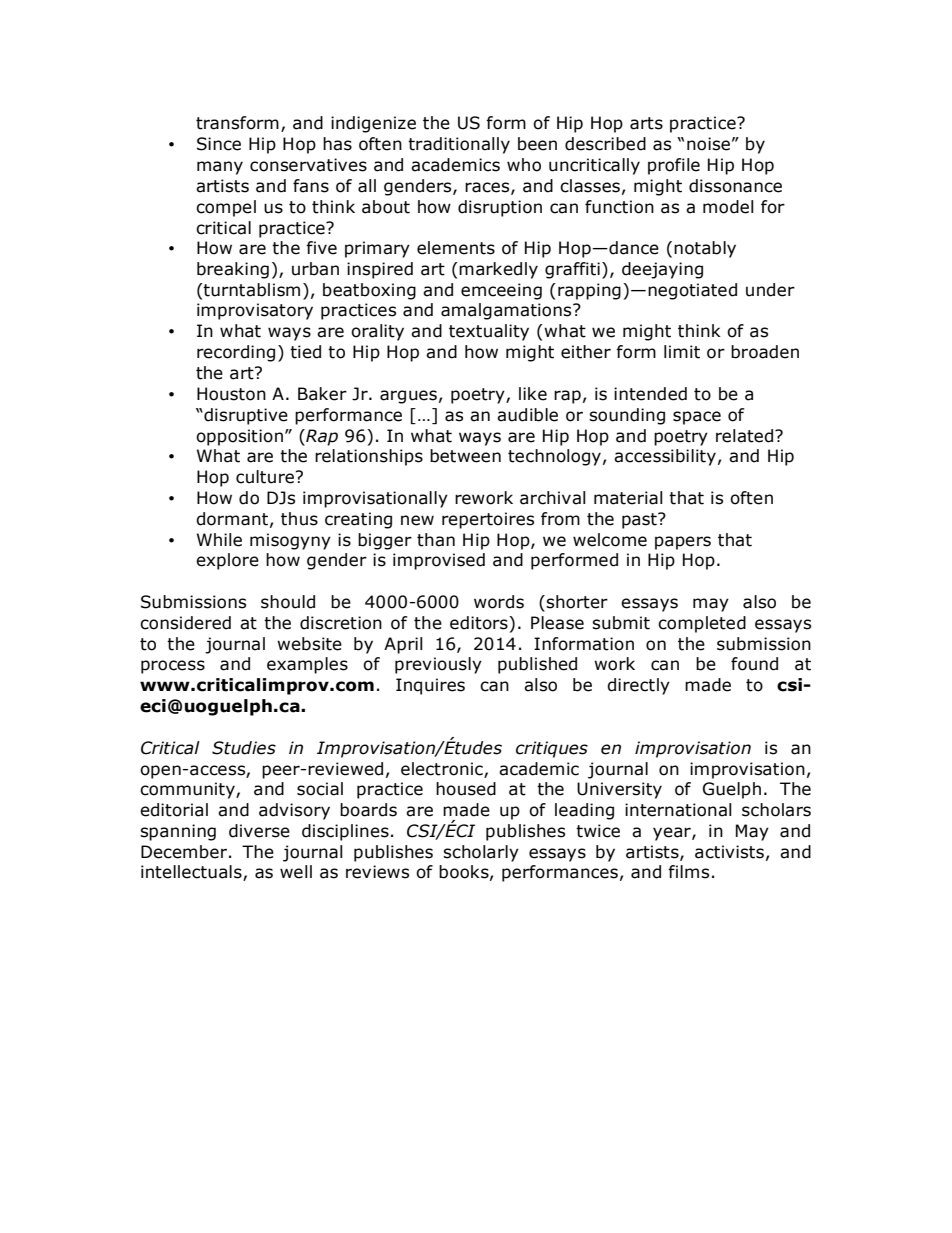 This screenshot has height=1233, width=952. What do you see at coordinates (708, 144) in the screenshot?
I see `noise` at bounding box center [708, 144].
